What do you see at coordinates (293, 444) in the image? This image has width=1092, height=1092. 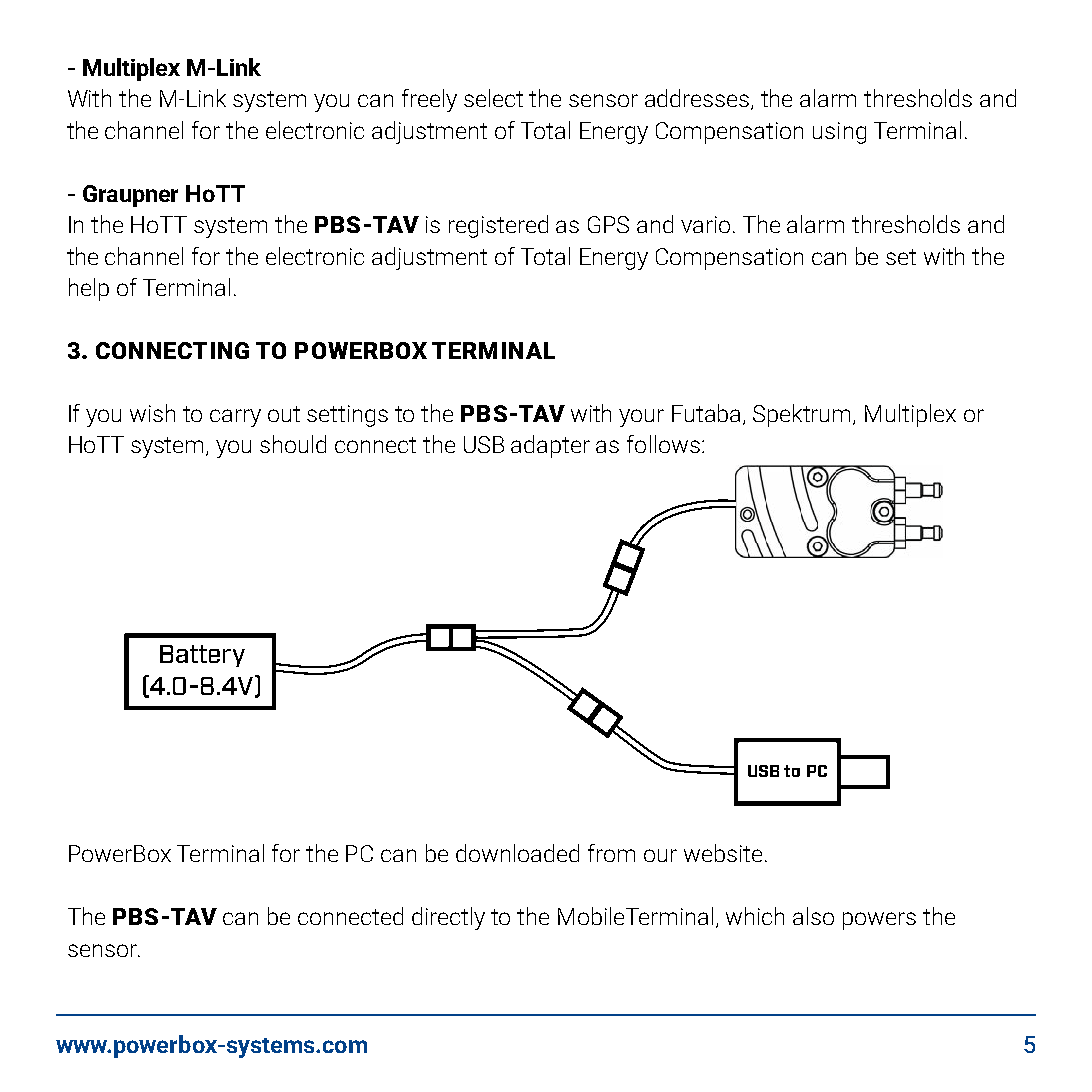 I see `should` at bounding box center [293, 444].
